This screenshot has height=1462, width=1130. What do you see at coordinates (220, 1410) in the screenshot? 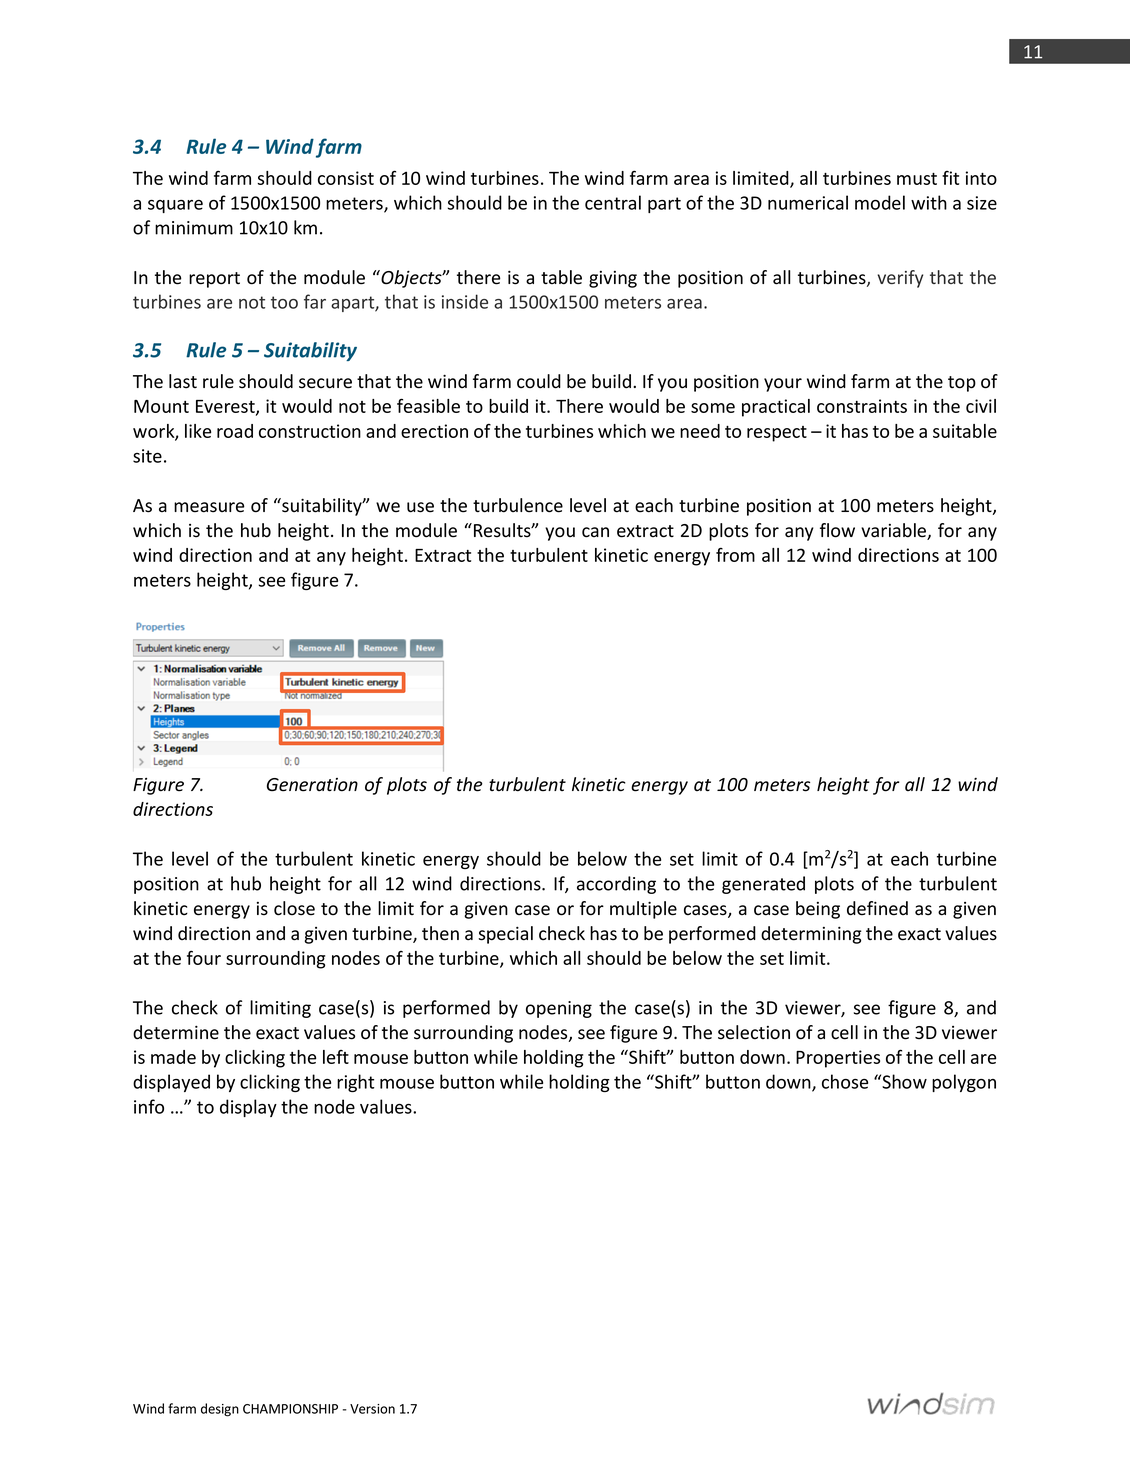
I see `design` at bounding box center [220, 1410].
